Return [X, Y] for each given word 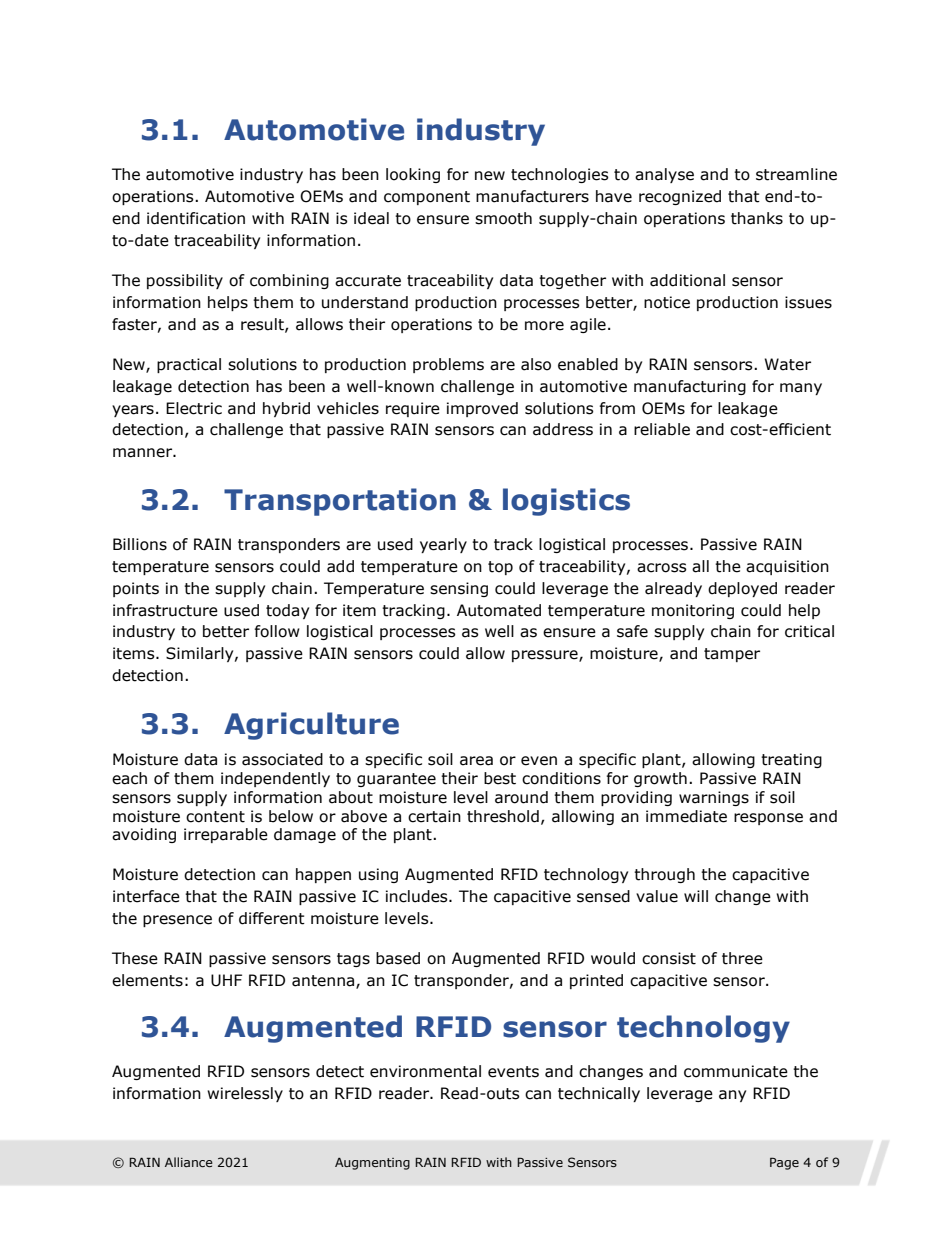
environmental [425, 1071]
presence [177, 921]
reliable [662, 429]
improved [482, 409]
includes [418, 896]
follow [277, 631]
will [696, 896]
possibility [185, 281]
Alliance [189, 1162]
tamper [732, 655]
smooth [503, 218]
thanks [757, 218]
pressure [546, 656]
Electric [194, 408]
